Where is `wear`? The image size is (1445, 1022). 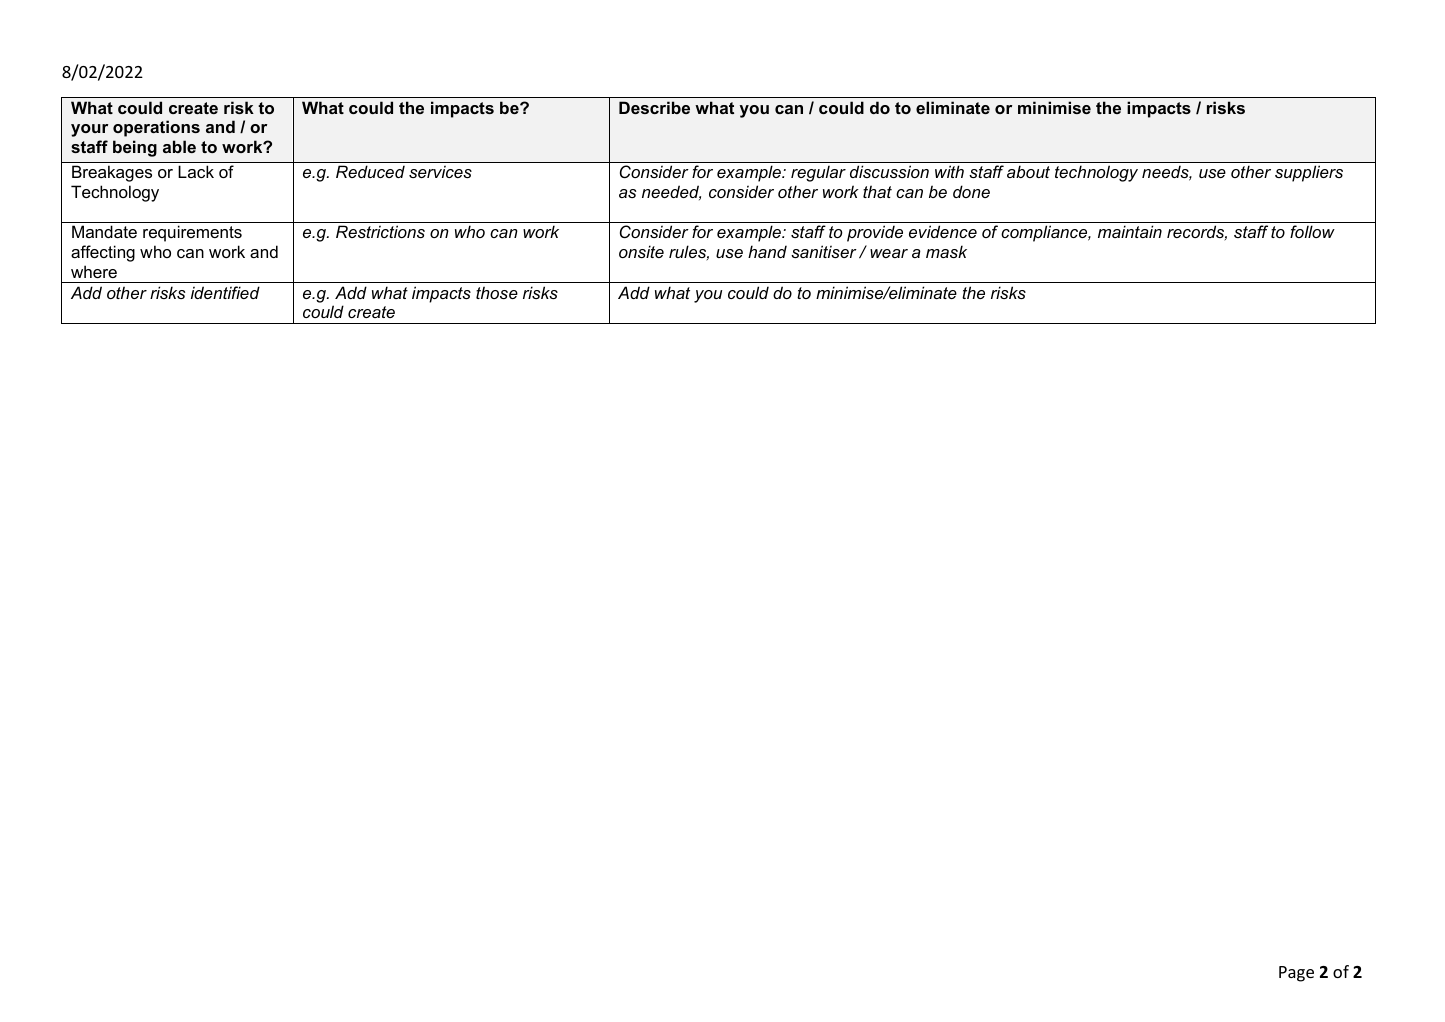
wear is located at coordinates (889, 253).
